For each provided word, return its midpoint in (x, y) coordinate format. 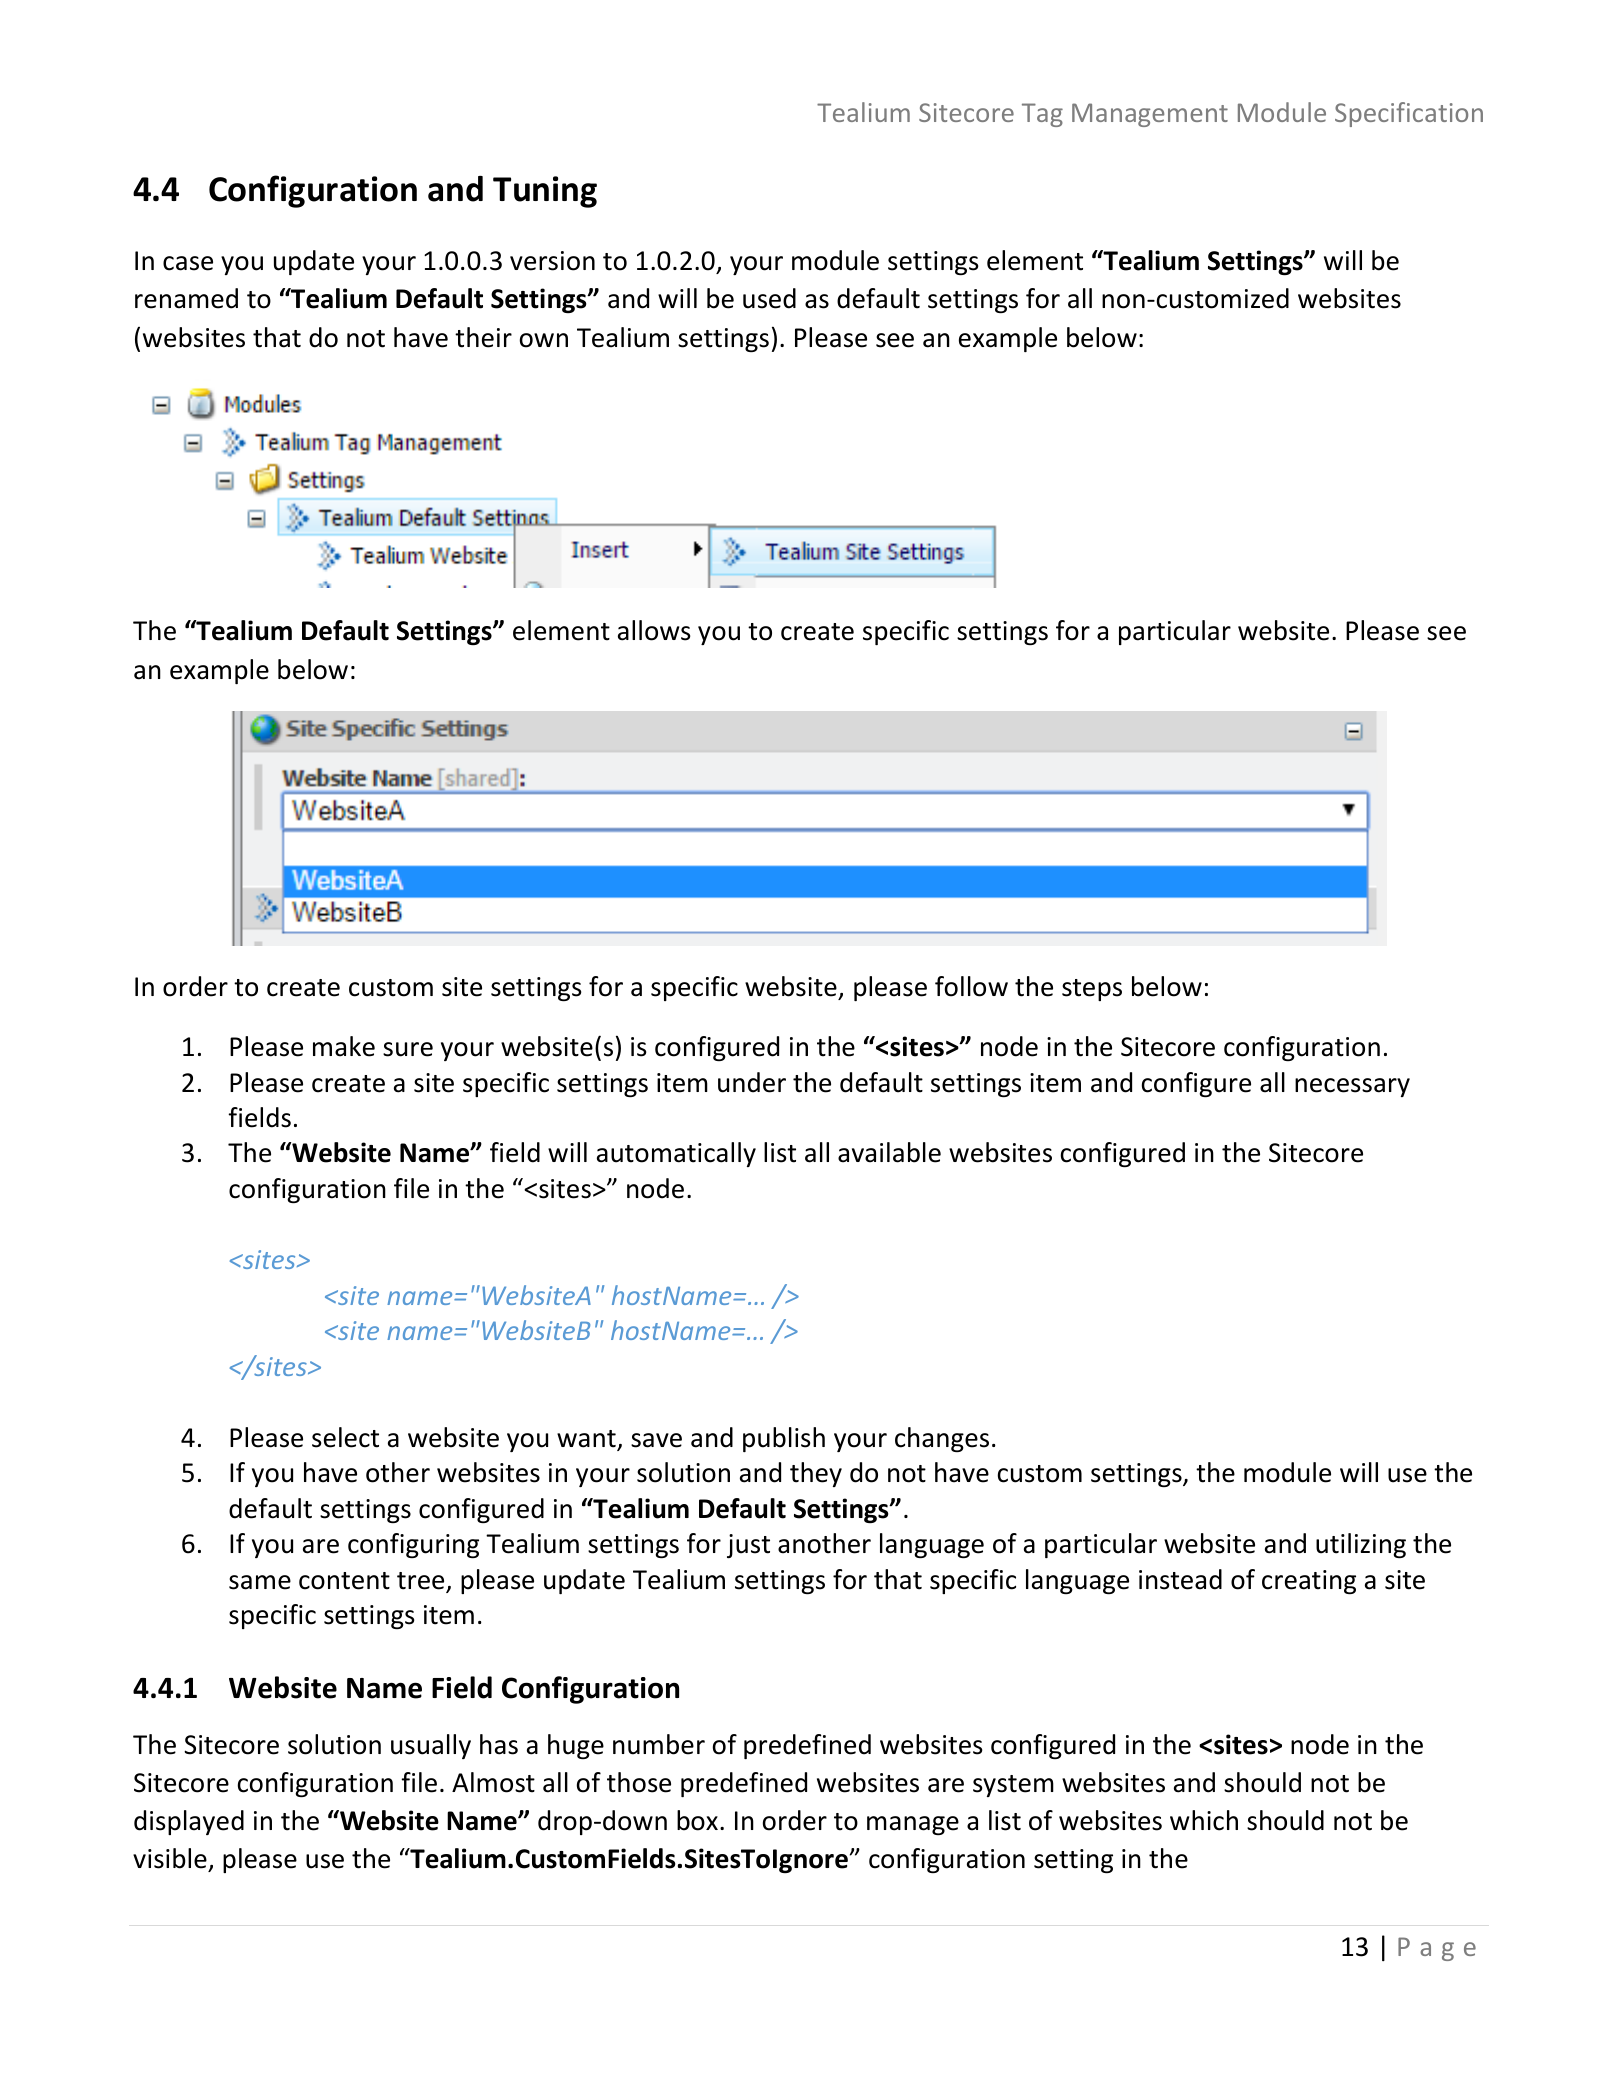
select (345, 1437)
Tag (1042, 115)
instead (1180, 1579)
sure (408, 1049)
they (816, 1474)
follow (971, 986)
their (483, 337)
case (188, 263)
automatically (676, 1154)
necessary (1352, 1087)
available (889, 1152)
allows (654, 630)
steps (1092, 990)
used (769, 298)
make (344, 1046)
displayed (189, 1822)
